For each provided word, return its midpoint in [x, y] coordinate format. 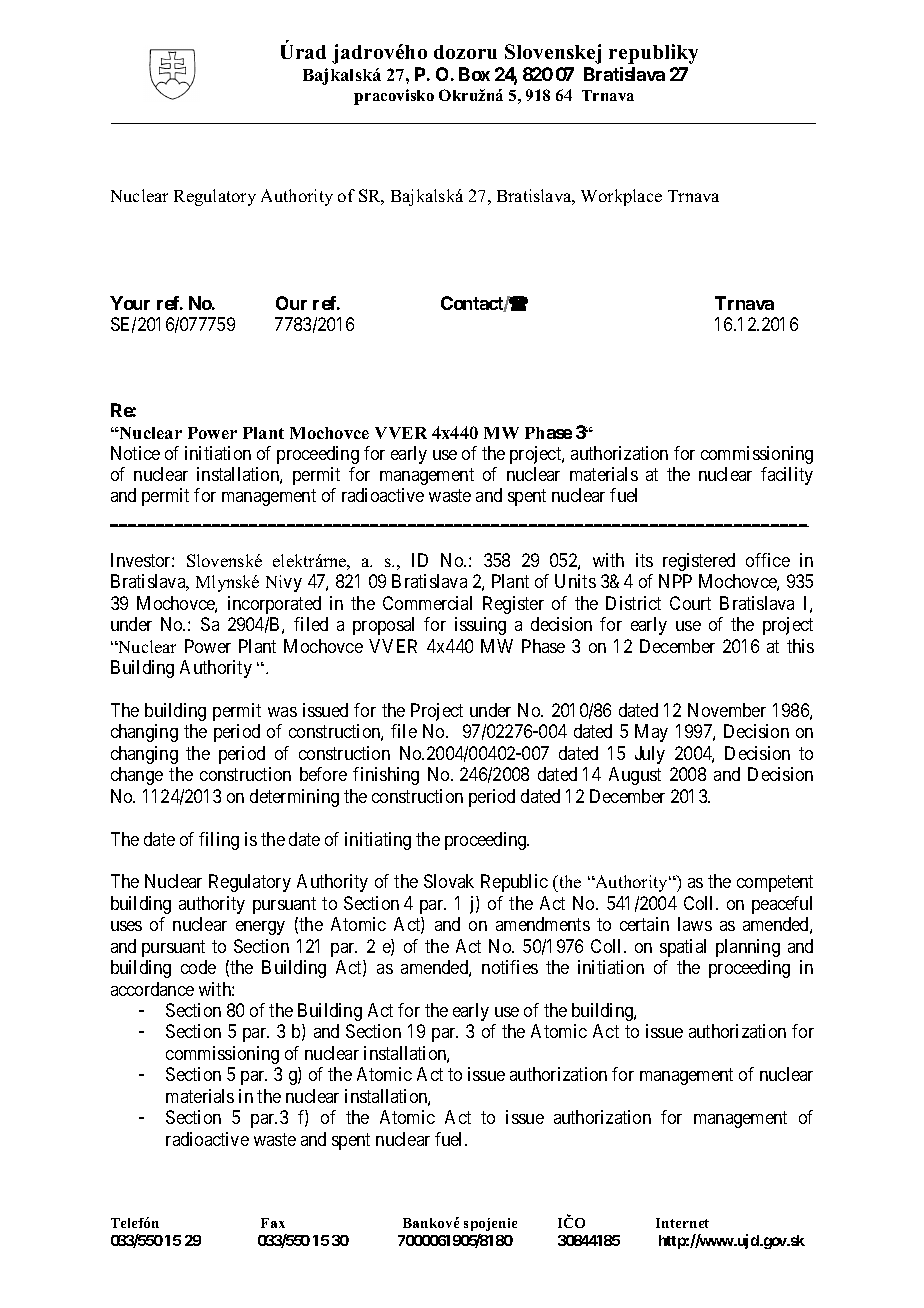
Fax [273, 1223]
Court [690, 603]
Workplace [621, 197]
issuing [480, 626]
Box [474, 74]
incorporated [274, 605]
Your [130, 303]
